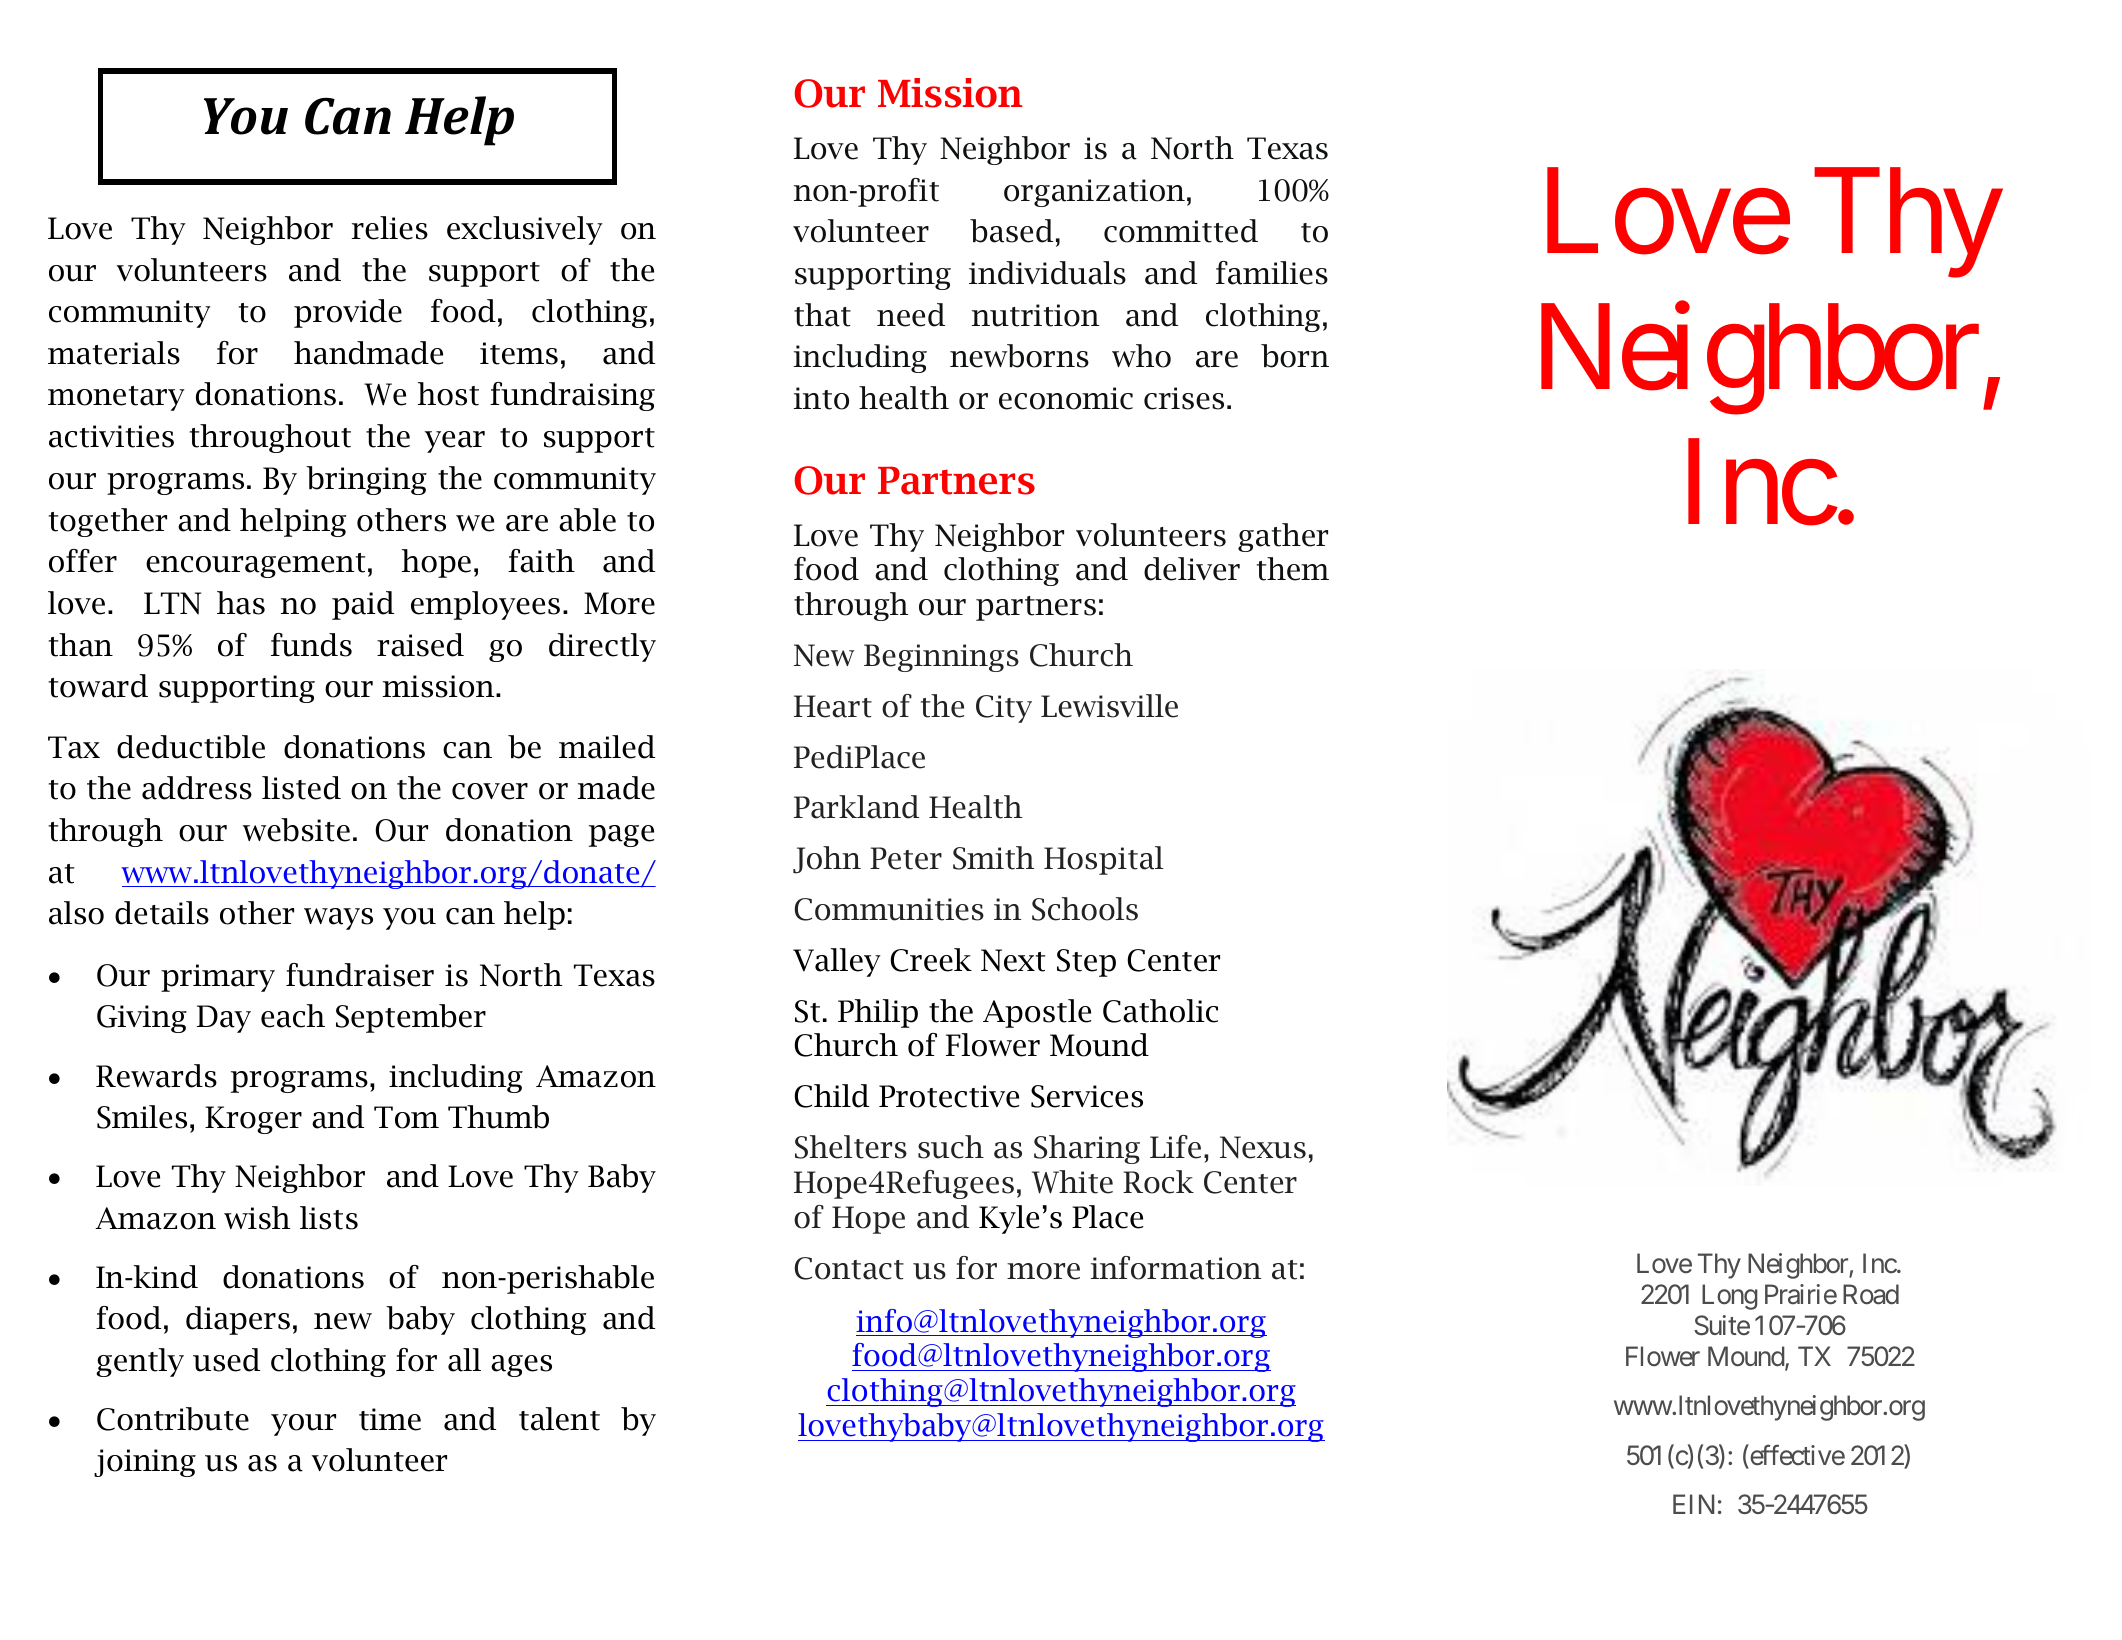 This page has width=2122, height=1640. I want to click on relies, so click(390, 228).
